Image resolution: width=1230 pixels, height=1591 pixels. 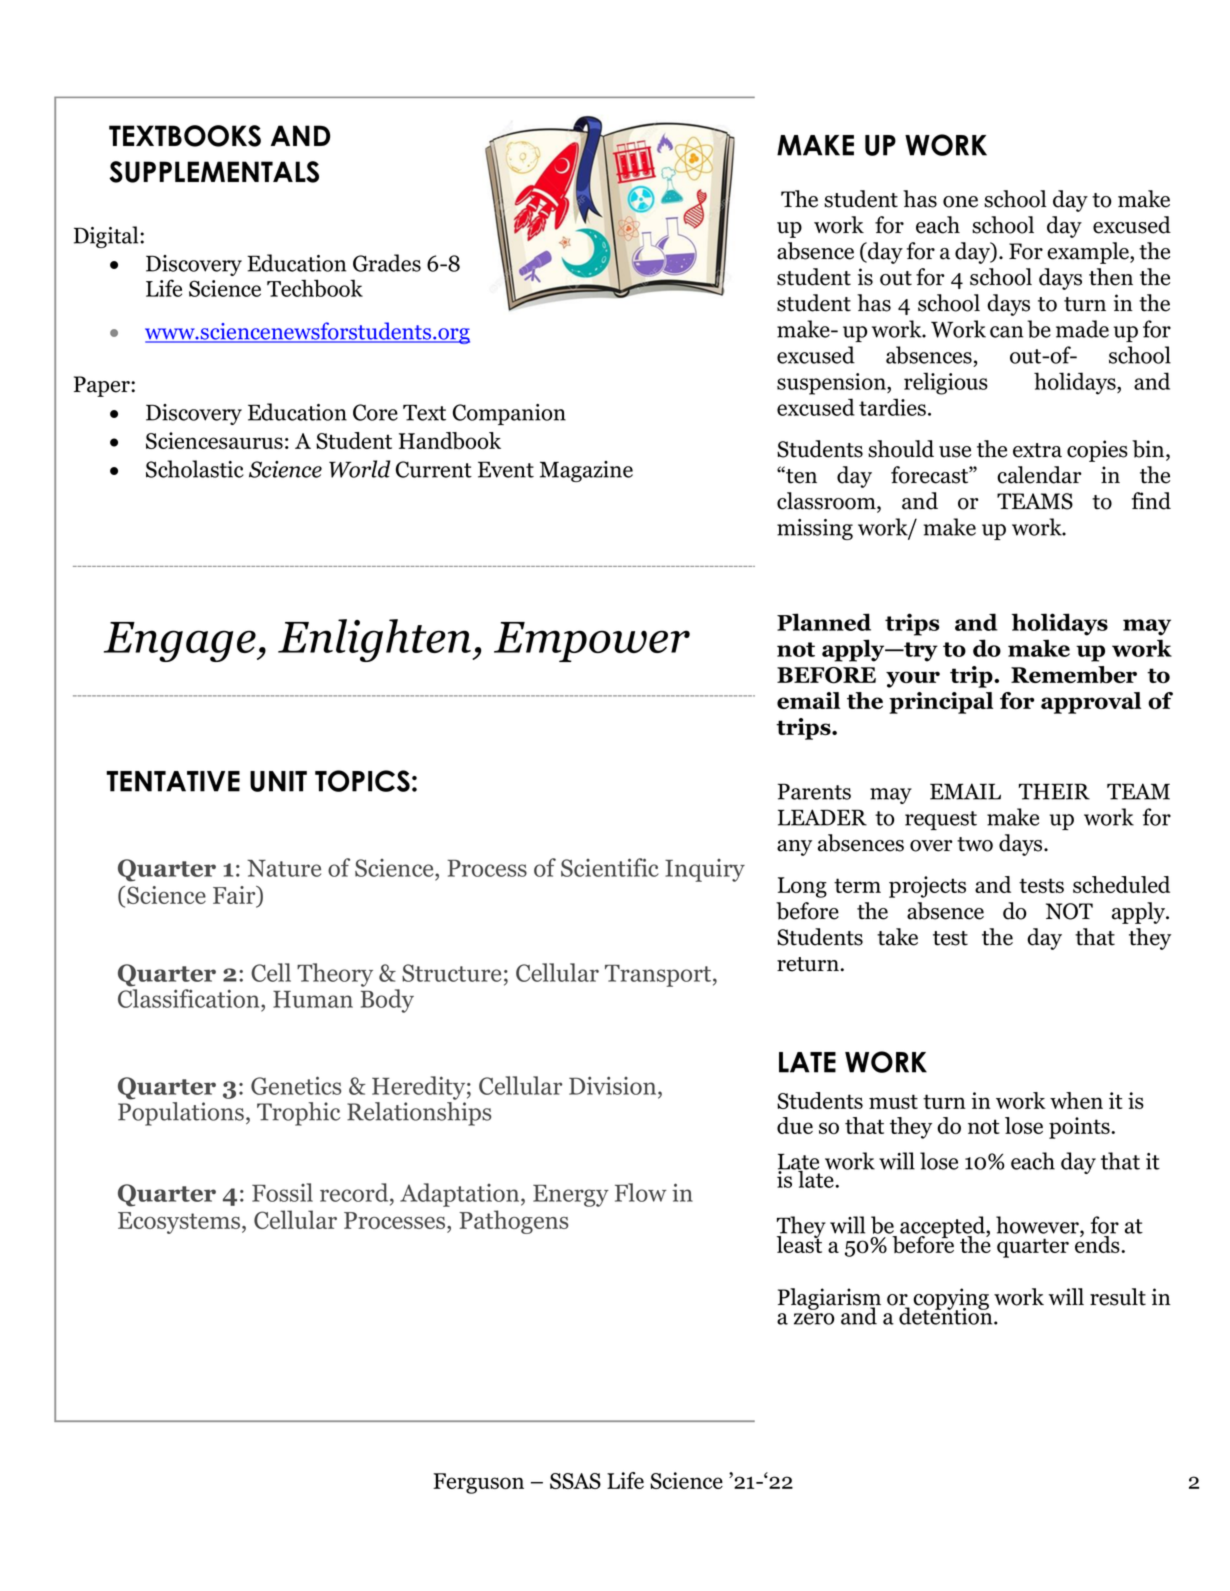 I want to click on detention, so click(x=947, y=1315).
